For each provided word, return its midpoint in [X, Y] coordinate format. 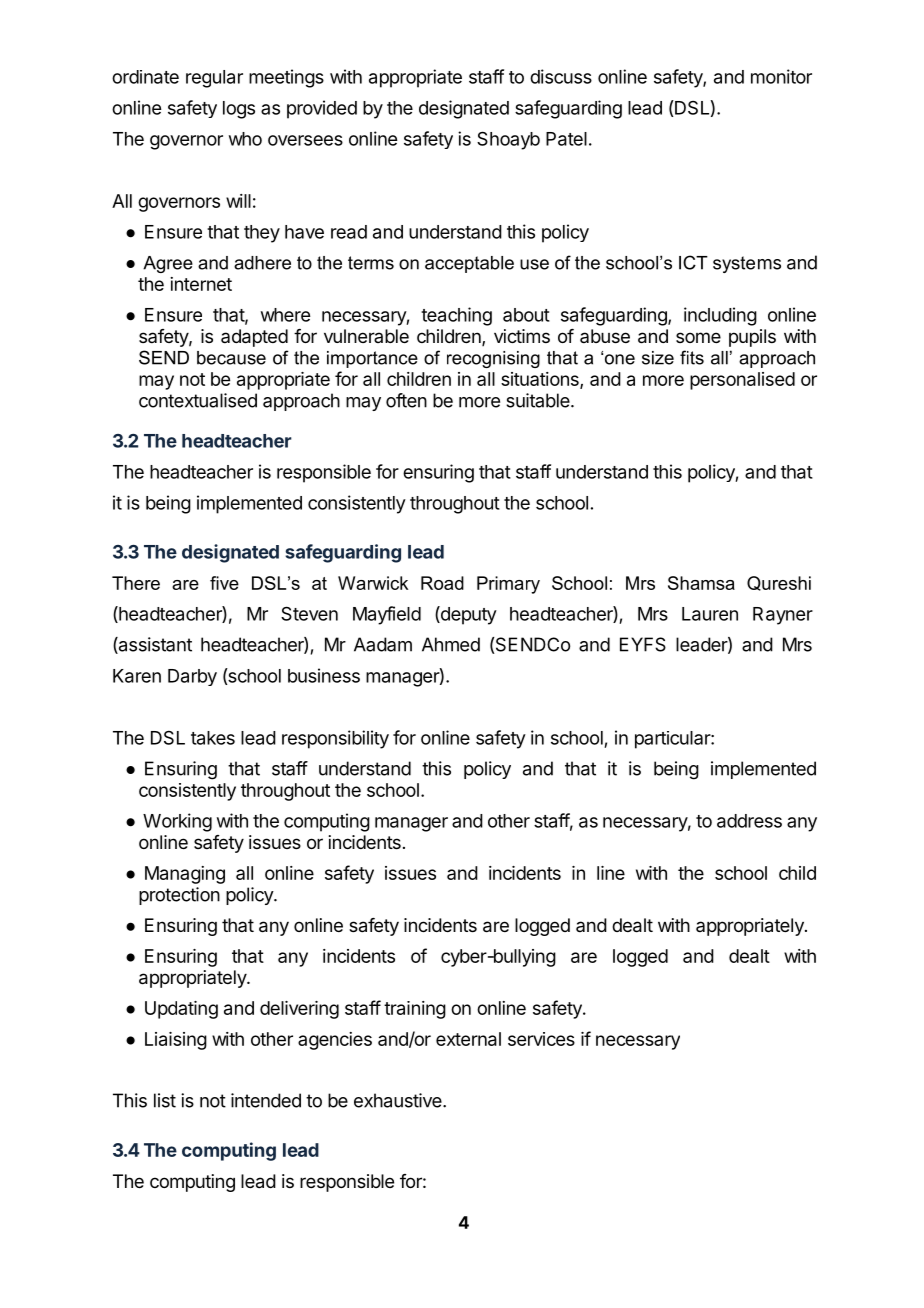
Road [442, 583]
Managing [185, 875]
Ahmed [451, 644]
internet [201, 284]
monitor [781, 76]
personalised [742, 381]
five [224, 583]
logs [239, 110]
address [749, 821]
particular [673, 740]
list [165, 1100]
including [720, 316]
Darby [192, 677]
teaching [456, 316]
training [415, 1010]
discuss [561, 76]
